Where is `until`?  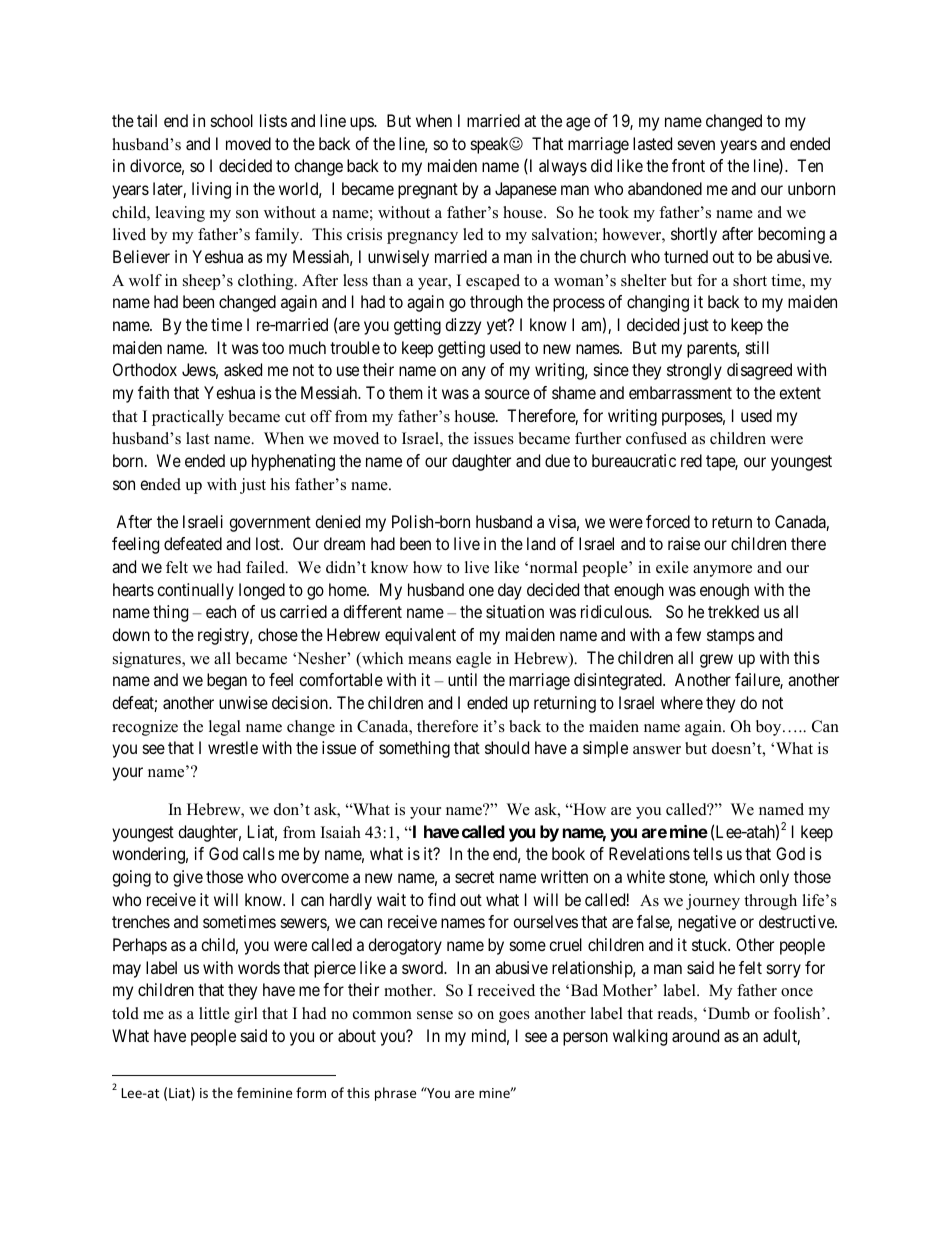
until is located at coordinates (462, 679).
